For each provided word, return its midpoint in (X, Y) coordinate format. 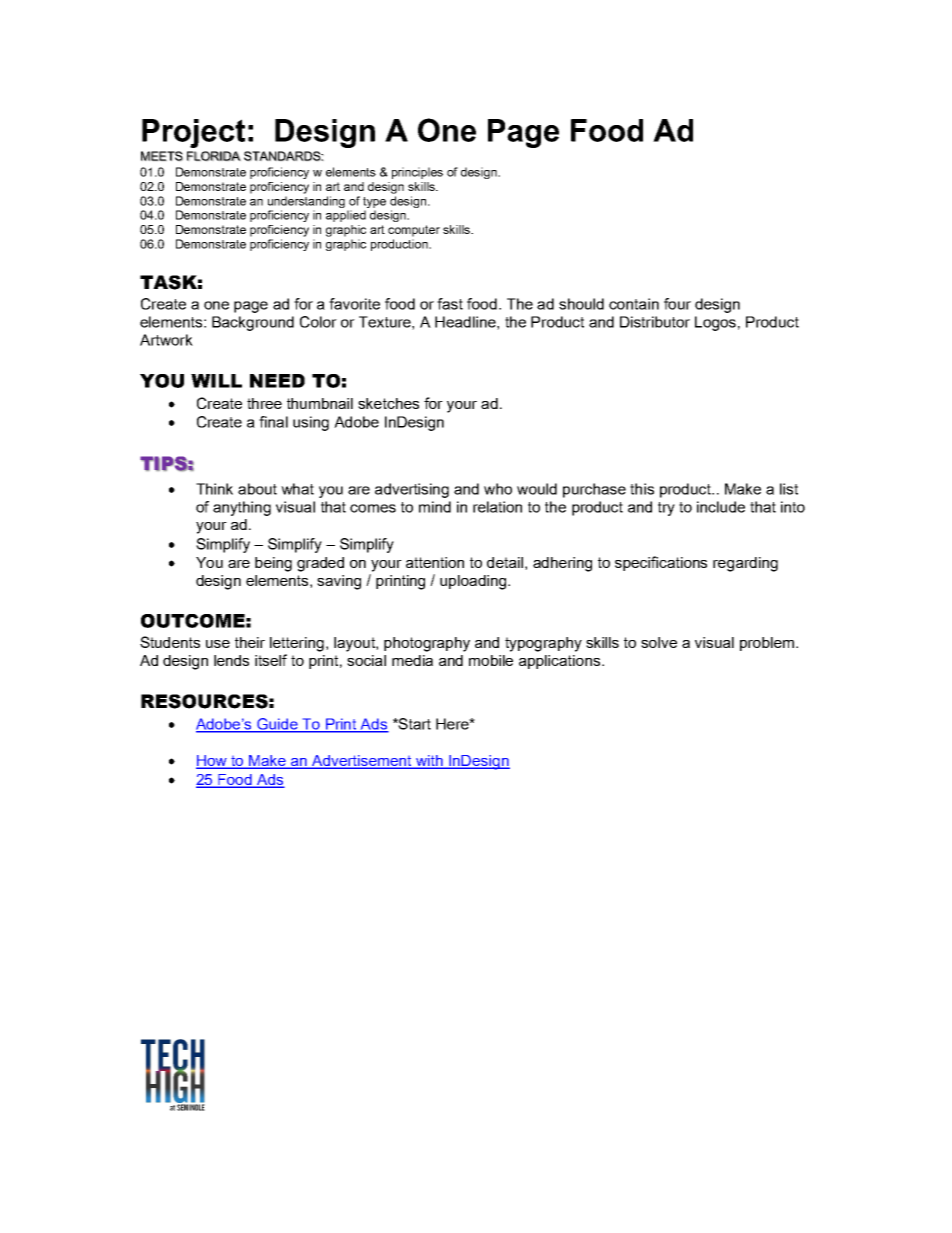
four (677, 304)
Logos (715, 323)
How (212, 762)
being (273, 564)
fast (450, 304)
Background (253, 323)
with (429, 762)
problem (768, 644)
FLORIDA (214, 156)
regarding (745, 564)
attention (435, 562)
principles (417, 173)
